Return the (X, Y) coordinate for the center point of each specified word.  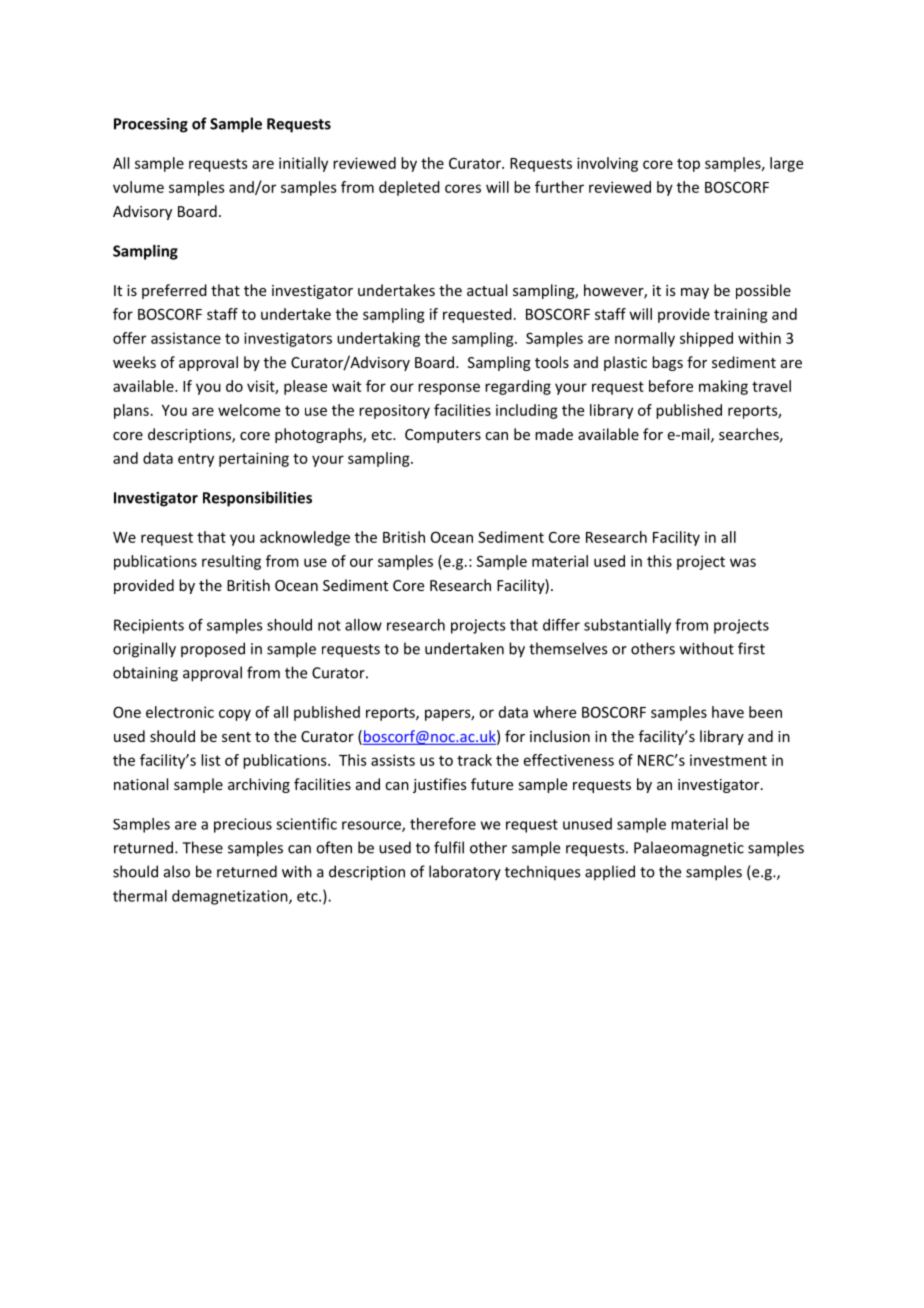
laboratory (465, 873)
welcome (249, 410)
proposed (213, 649)
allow (363, 625)
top (688, 165)
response (449, 389)
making (723, 387)
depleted (409, 188)
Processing (151, 125)
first (751, 648)
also (177, 871)
